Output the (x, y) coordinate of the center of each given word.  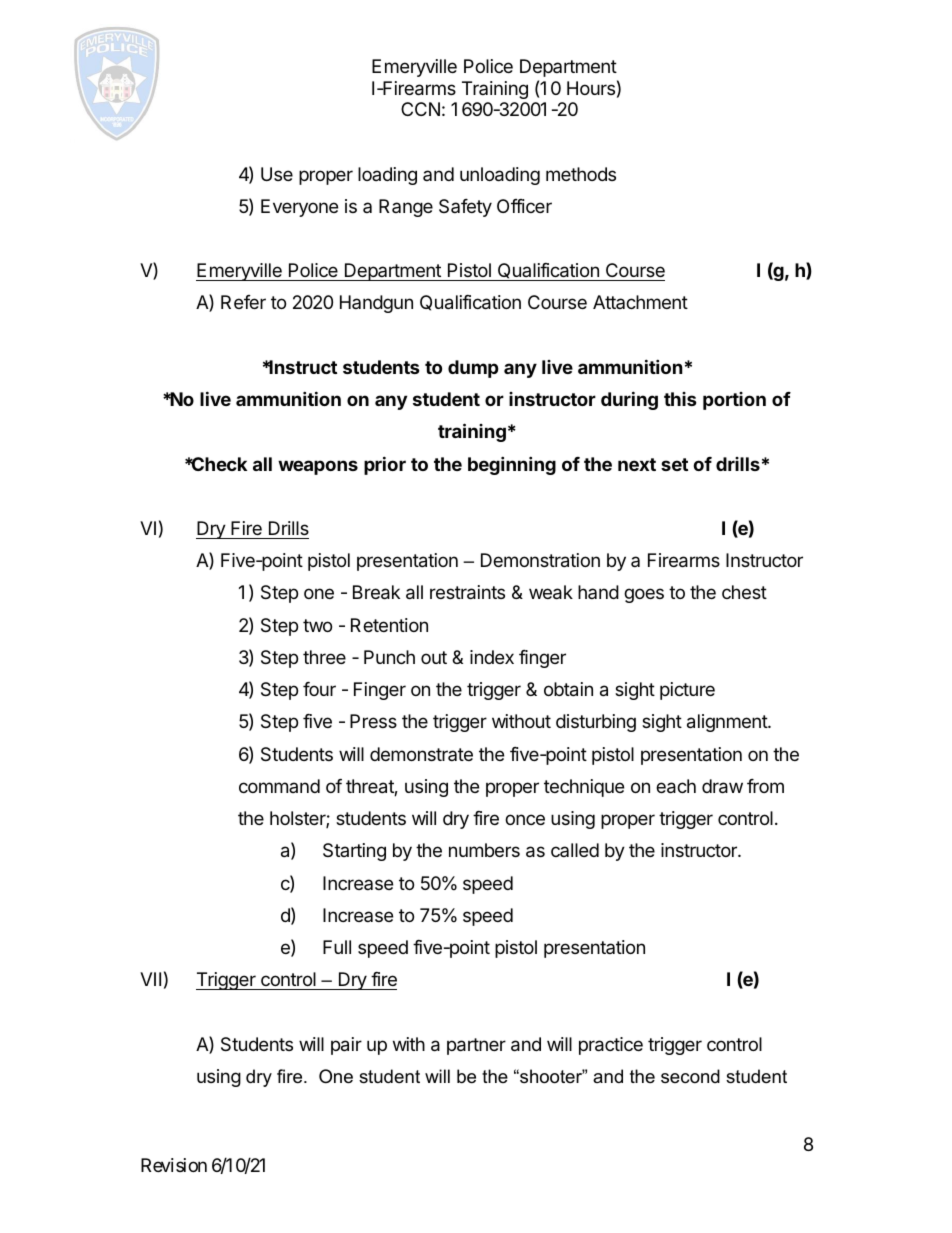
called (575, 850)
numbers (484, 850)
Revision (174, 1165)
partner (476, 1046)
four (319, 689)
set (674, 464)
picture (687, 691)
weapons (318, 467)
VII (150, 979)
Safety (465, 208)
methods (581, 174)
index (492, 657)
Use (277, 174)
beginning (512, 465)
